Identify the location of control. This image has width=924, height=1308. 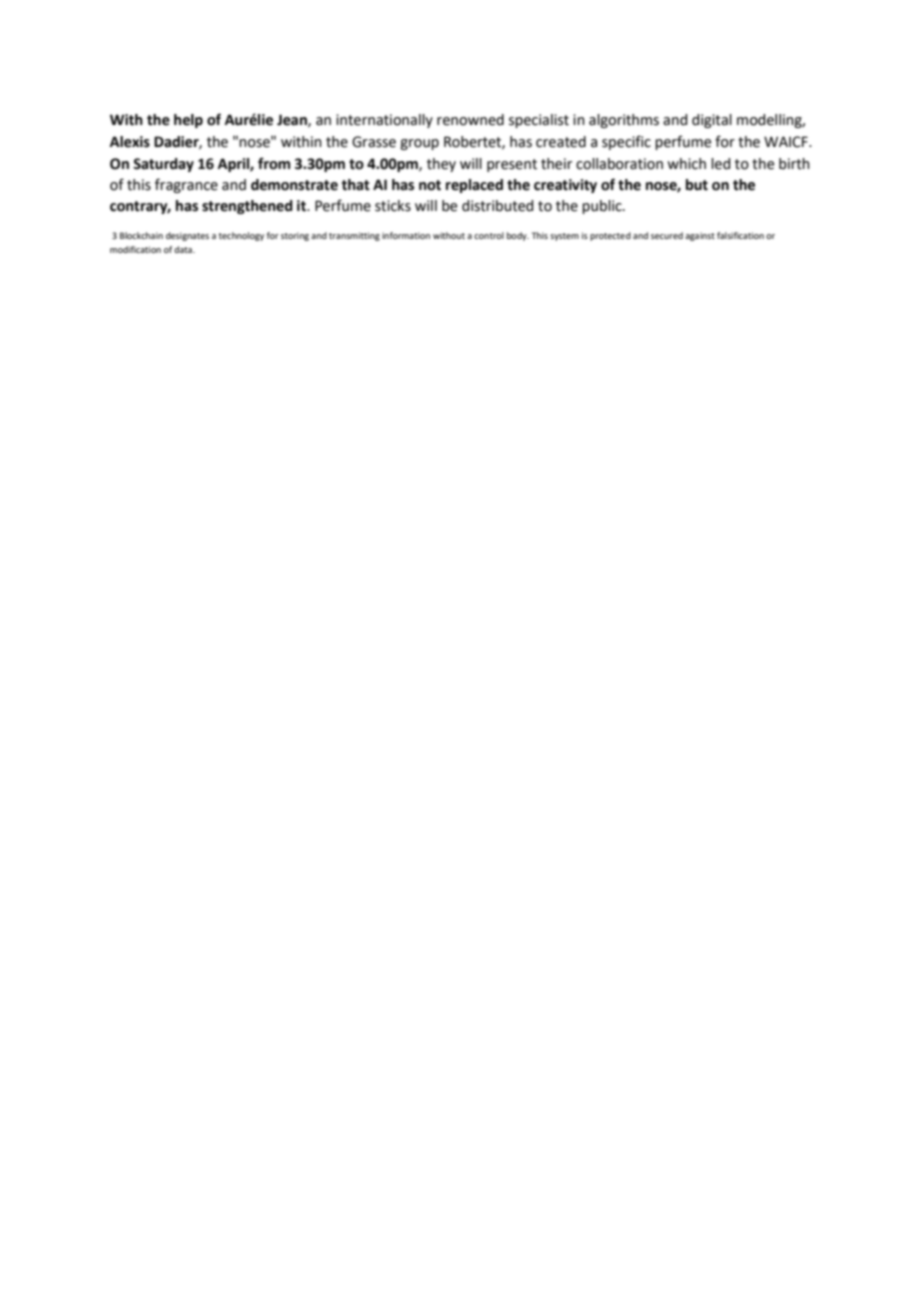
(489, 235).
